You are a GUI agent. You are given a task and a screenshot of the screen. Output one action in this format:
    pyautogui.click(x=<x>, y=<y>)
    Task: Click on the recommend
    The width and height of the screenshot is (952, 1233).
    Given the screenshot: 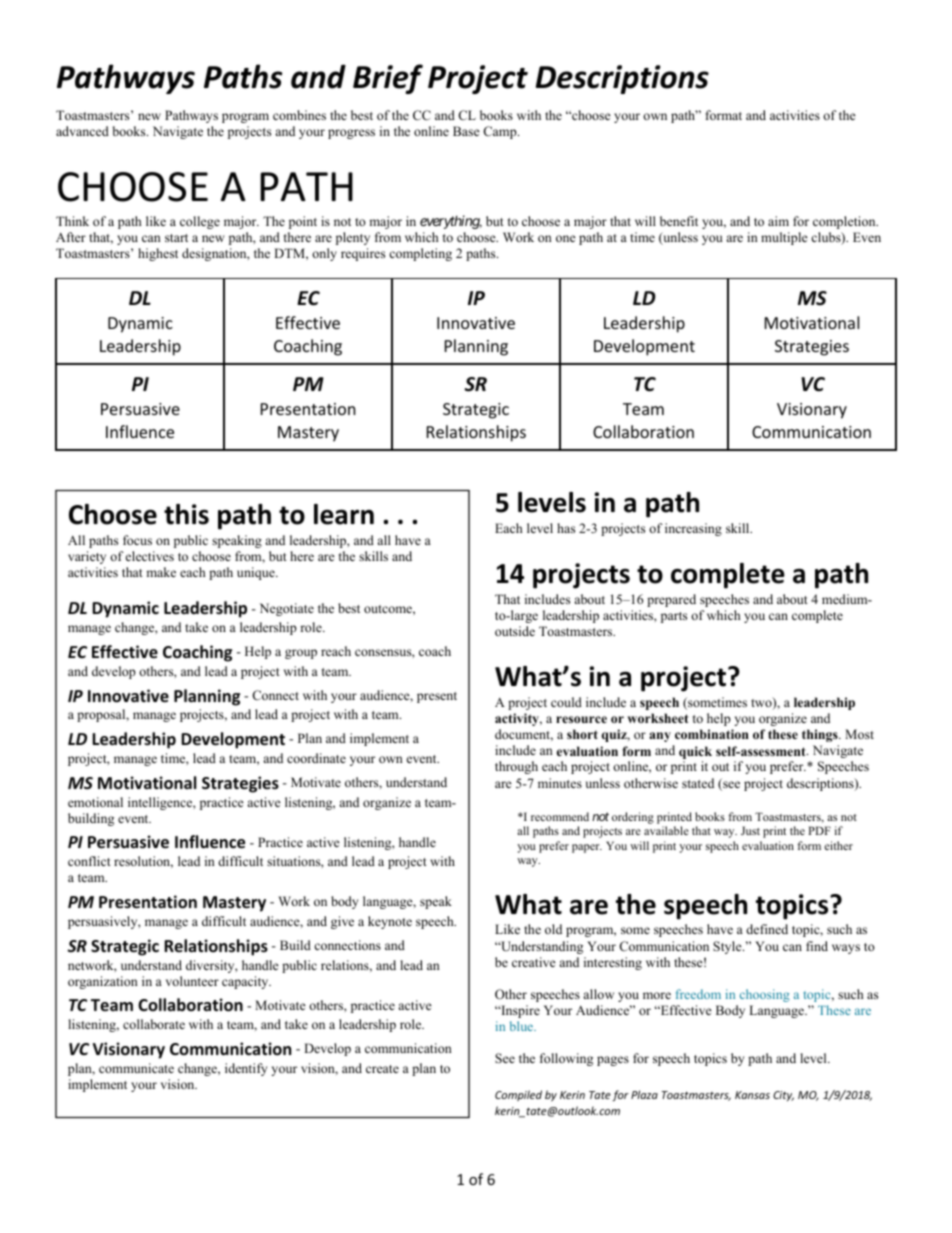 What is the action you would take?
    pyautogui.click(x=560, y=816)
